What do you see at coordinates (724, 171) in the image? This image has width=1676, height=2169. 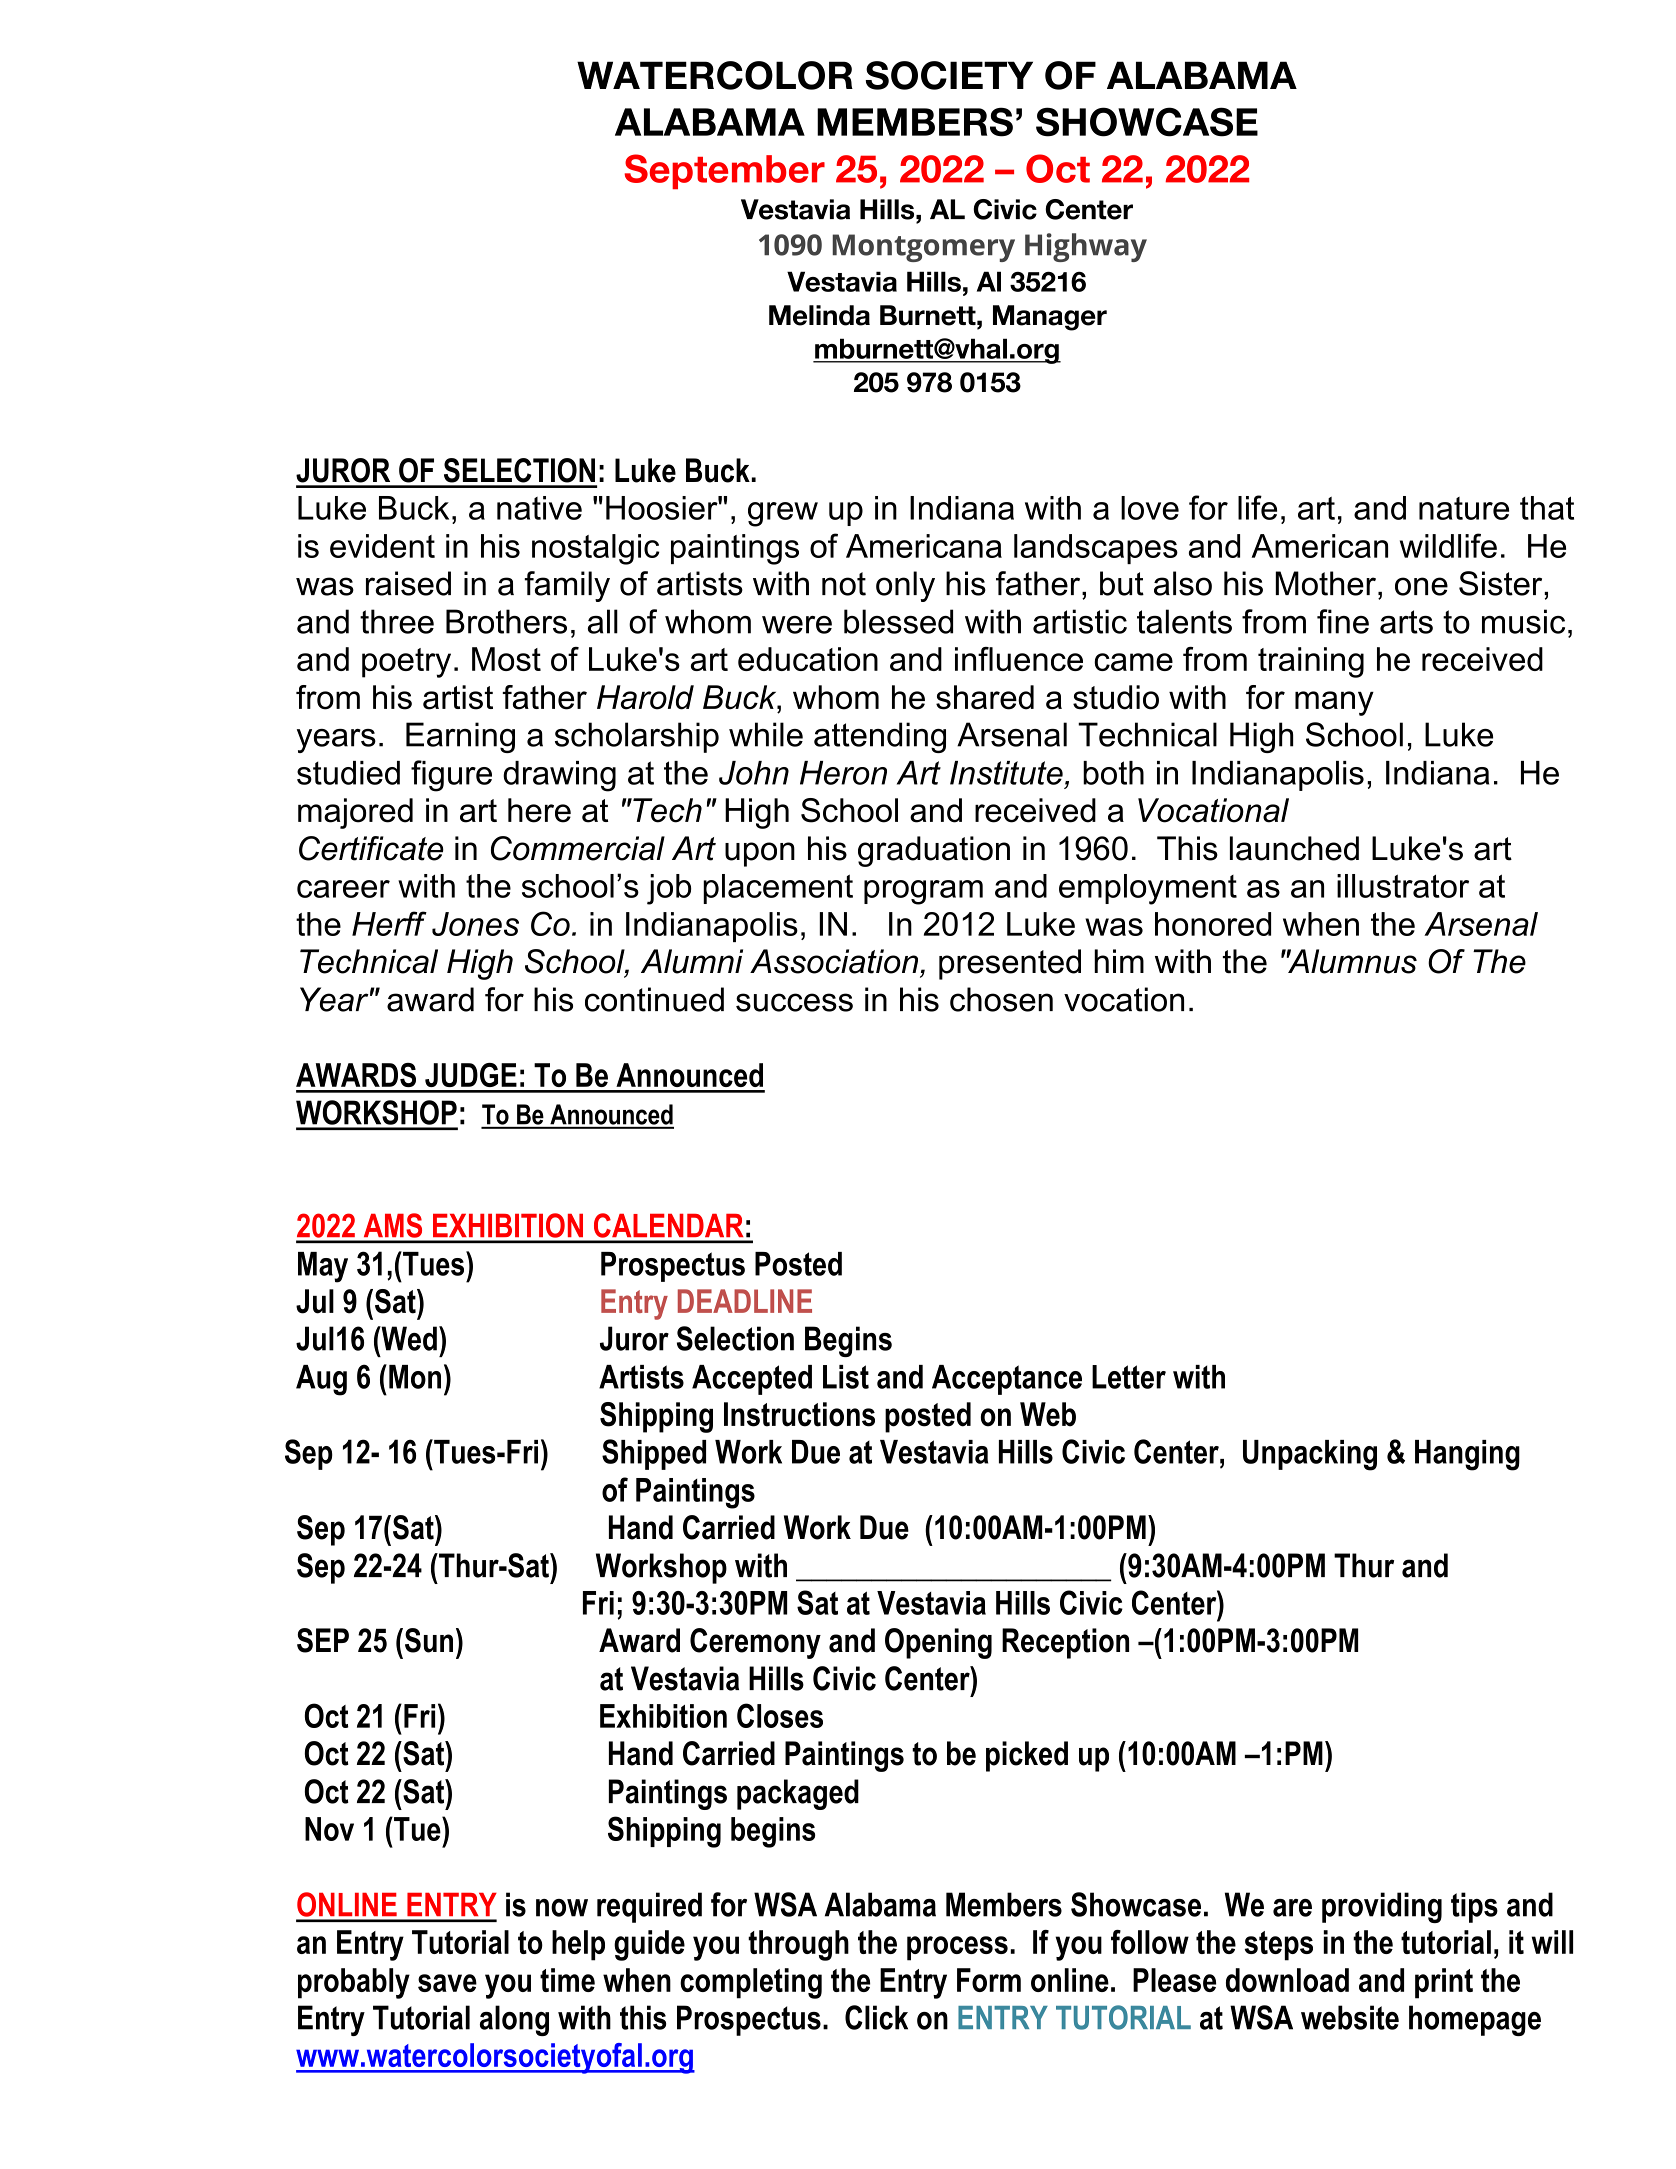 I see `September` at bounding box center [724, 171].
